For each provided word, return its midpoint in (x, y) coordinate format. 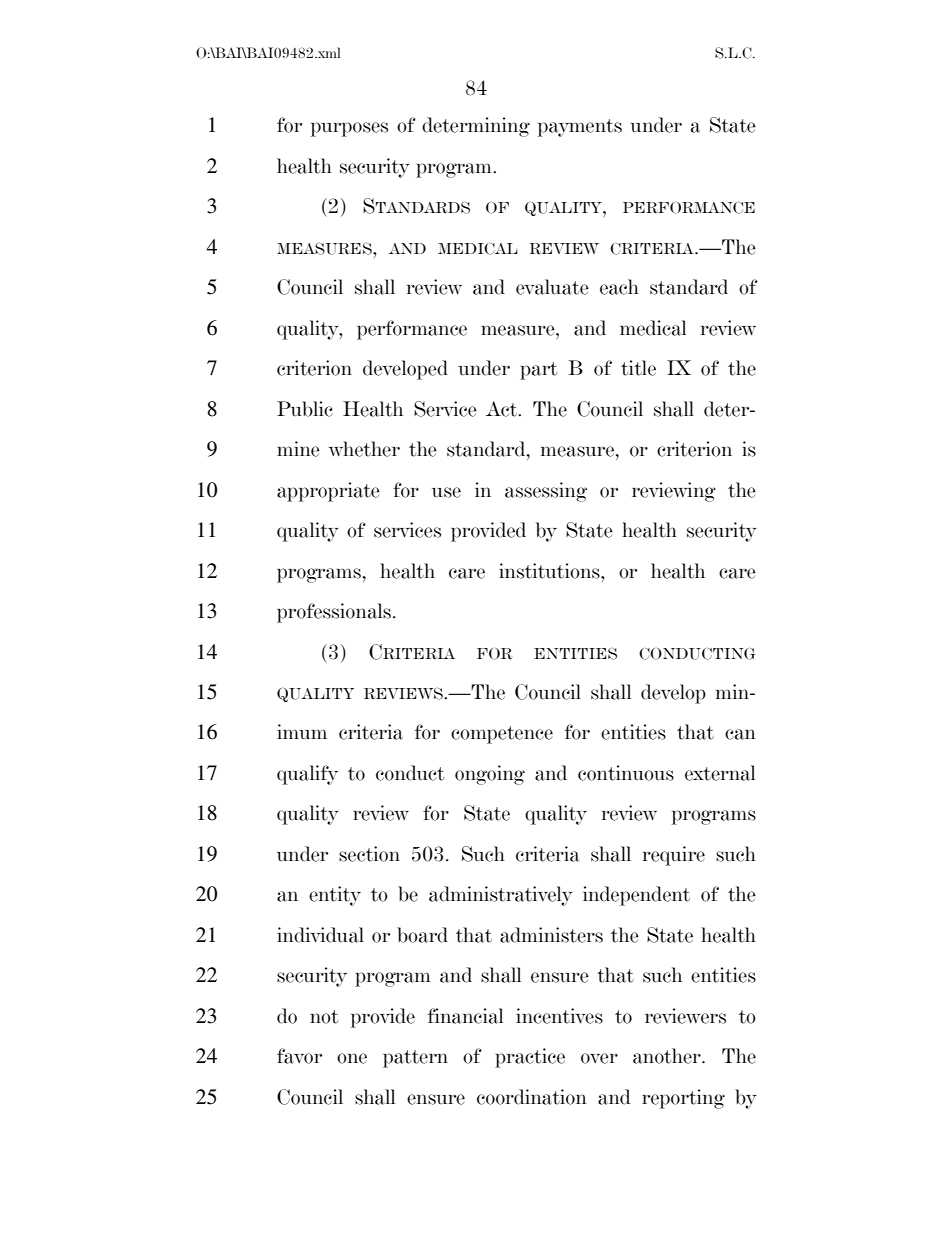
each (619, 287)
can (740, 734)
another (668, 1056)
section (369, 854)
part (538, 371)
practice (530, 1058)
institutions (550, 571)
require (674, 856)
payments (580, 128)
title (638, 368)
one (352, 1058)
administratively (501, 896)
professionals (334, 613)
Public (305, 409)
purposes (349, 129)
